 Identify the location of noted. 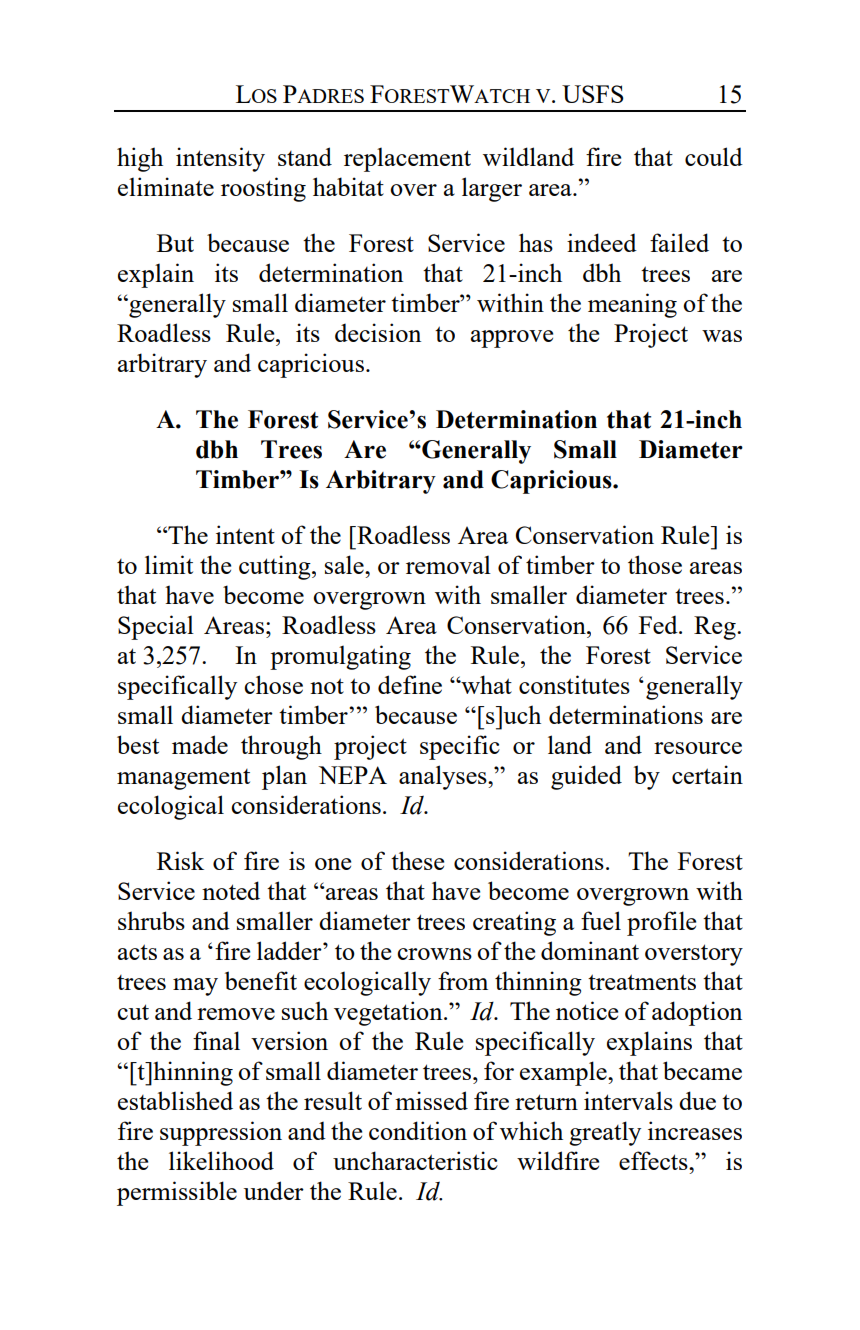
(231, 890).
